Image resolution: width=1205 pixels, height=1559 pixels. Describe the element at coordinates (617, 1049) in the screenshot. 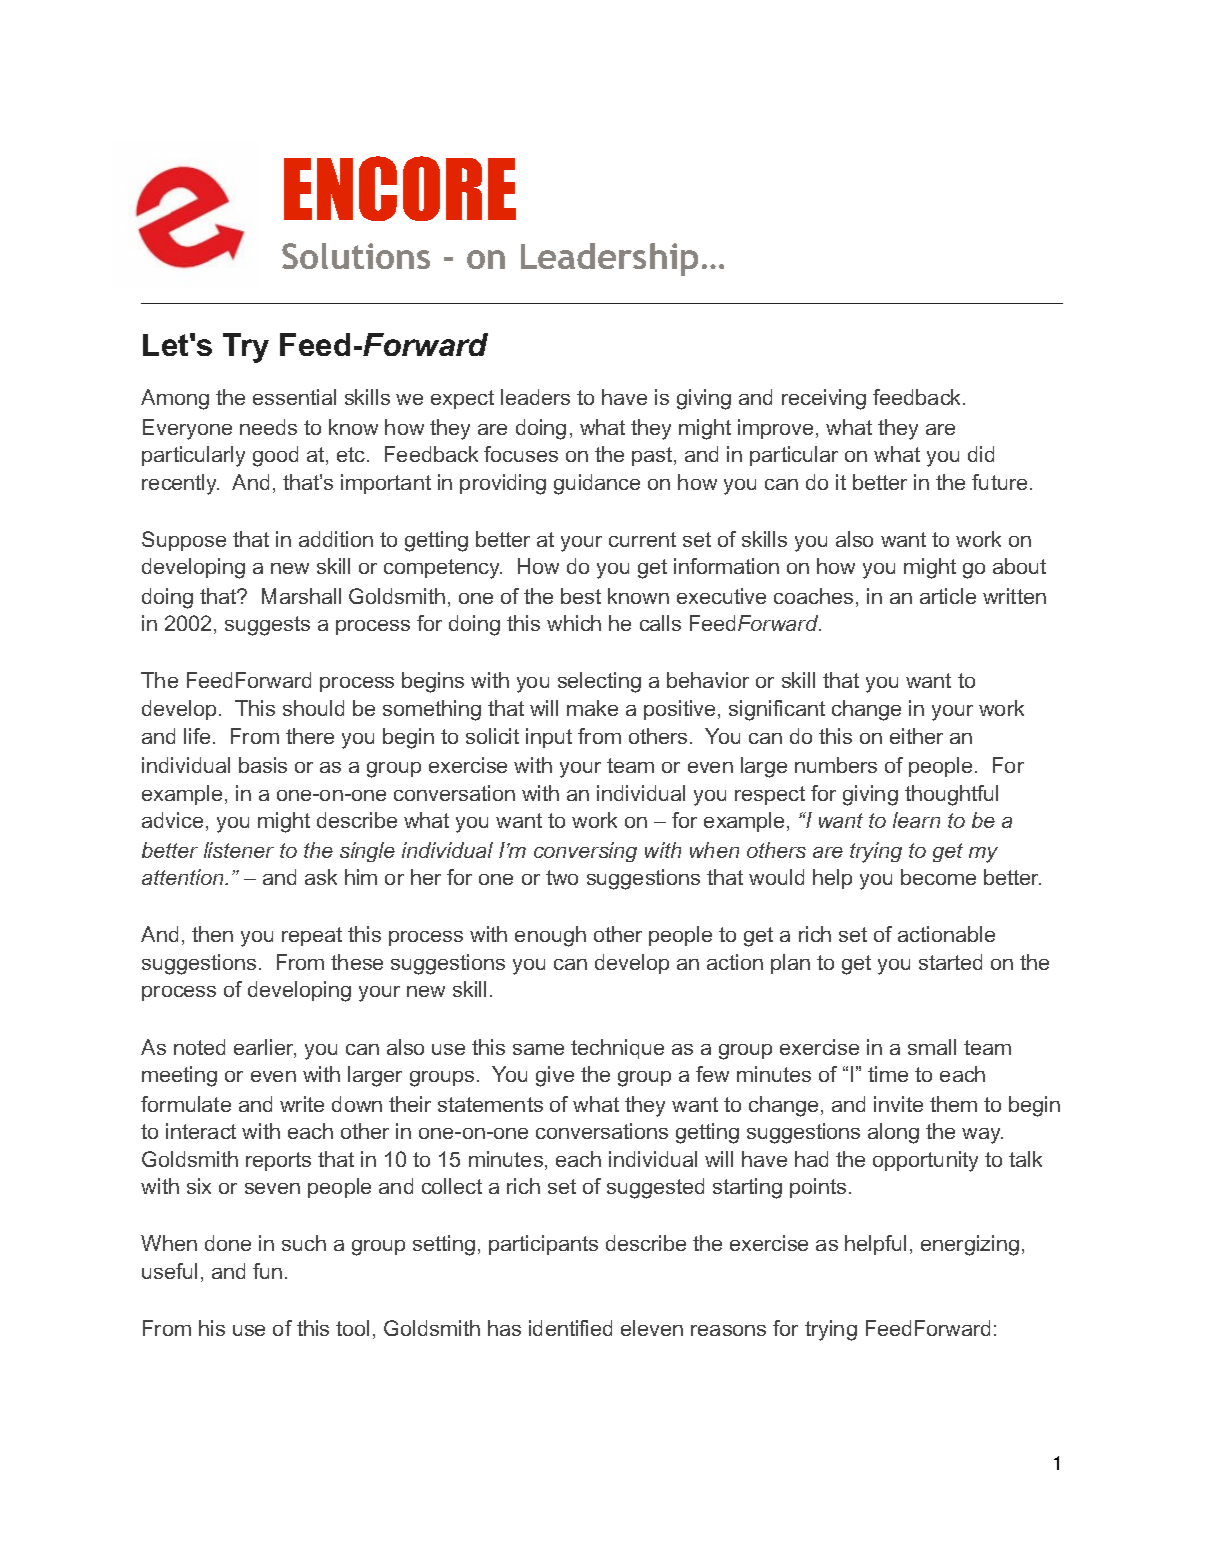

I see `technique` at that location.
